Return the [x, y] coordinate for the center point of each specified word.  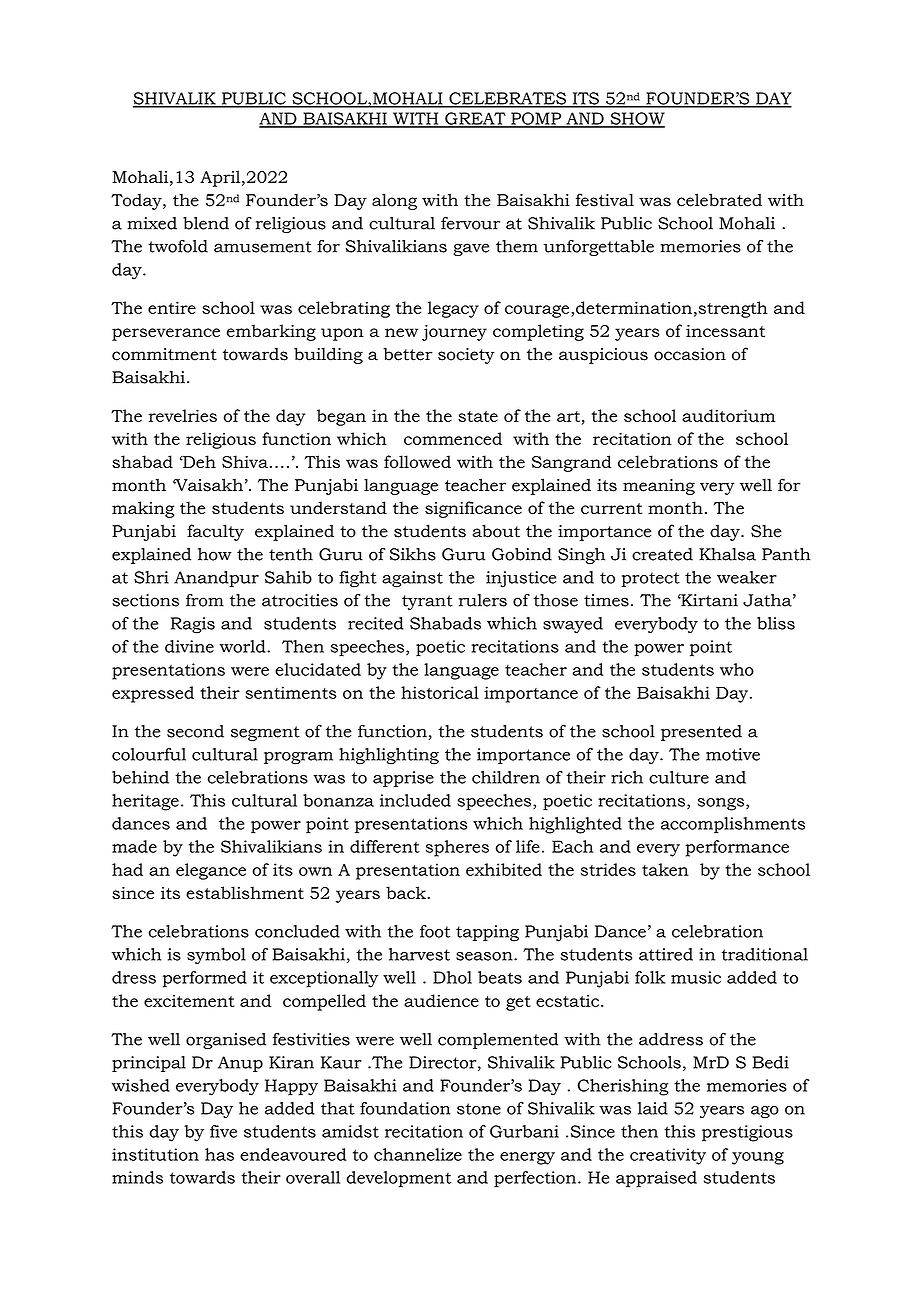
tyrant [427, 602]
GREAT [475, 119]
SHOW [636, 119]
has [219, 1154]
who [737, 669]
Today [137, 202]
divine [189, 646]
